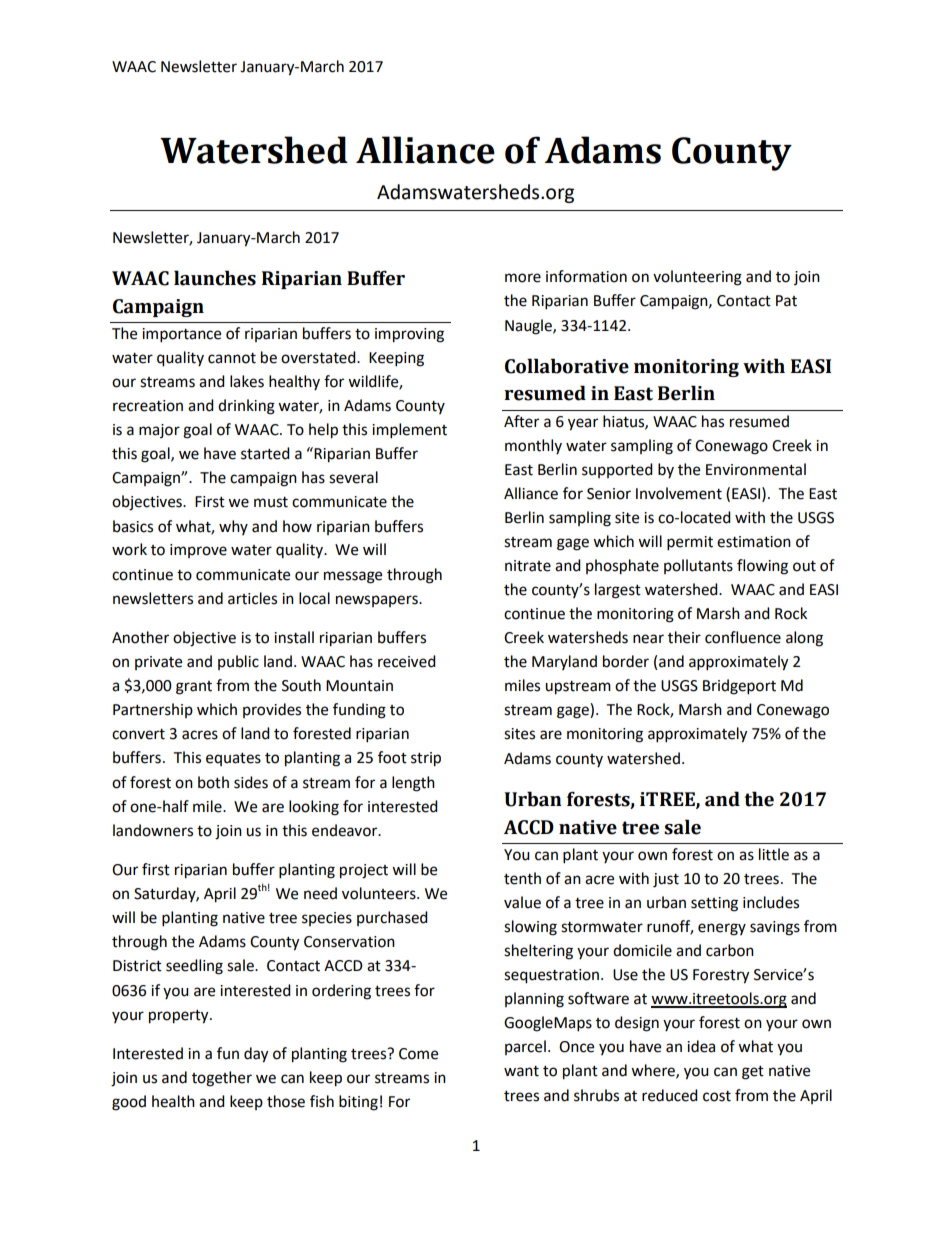 The width and height of the image is (952, 1233). Describe the element at coordinates (213, 782) in the image. I see `both` at that location.
